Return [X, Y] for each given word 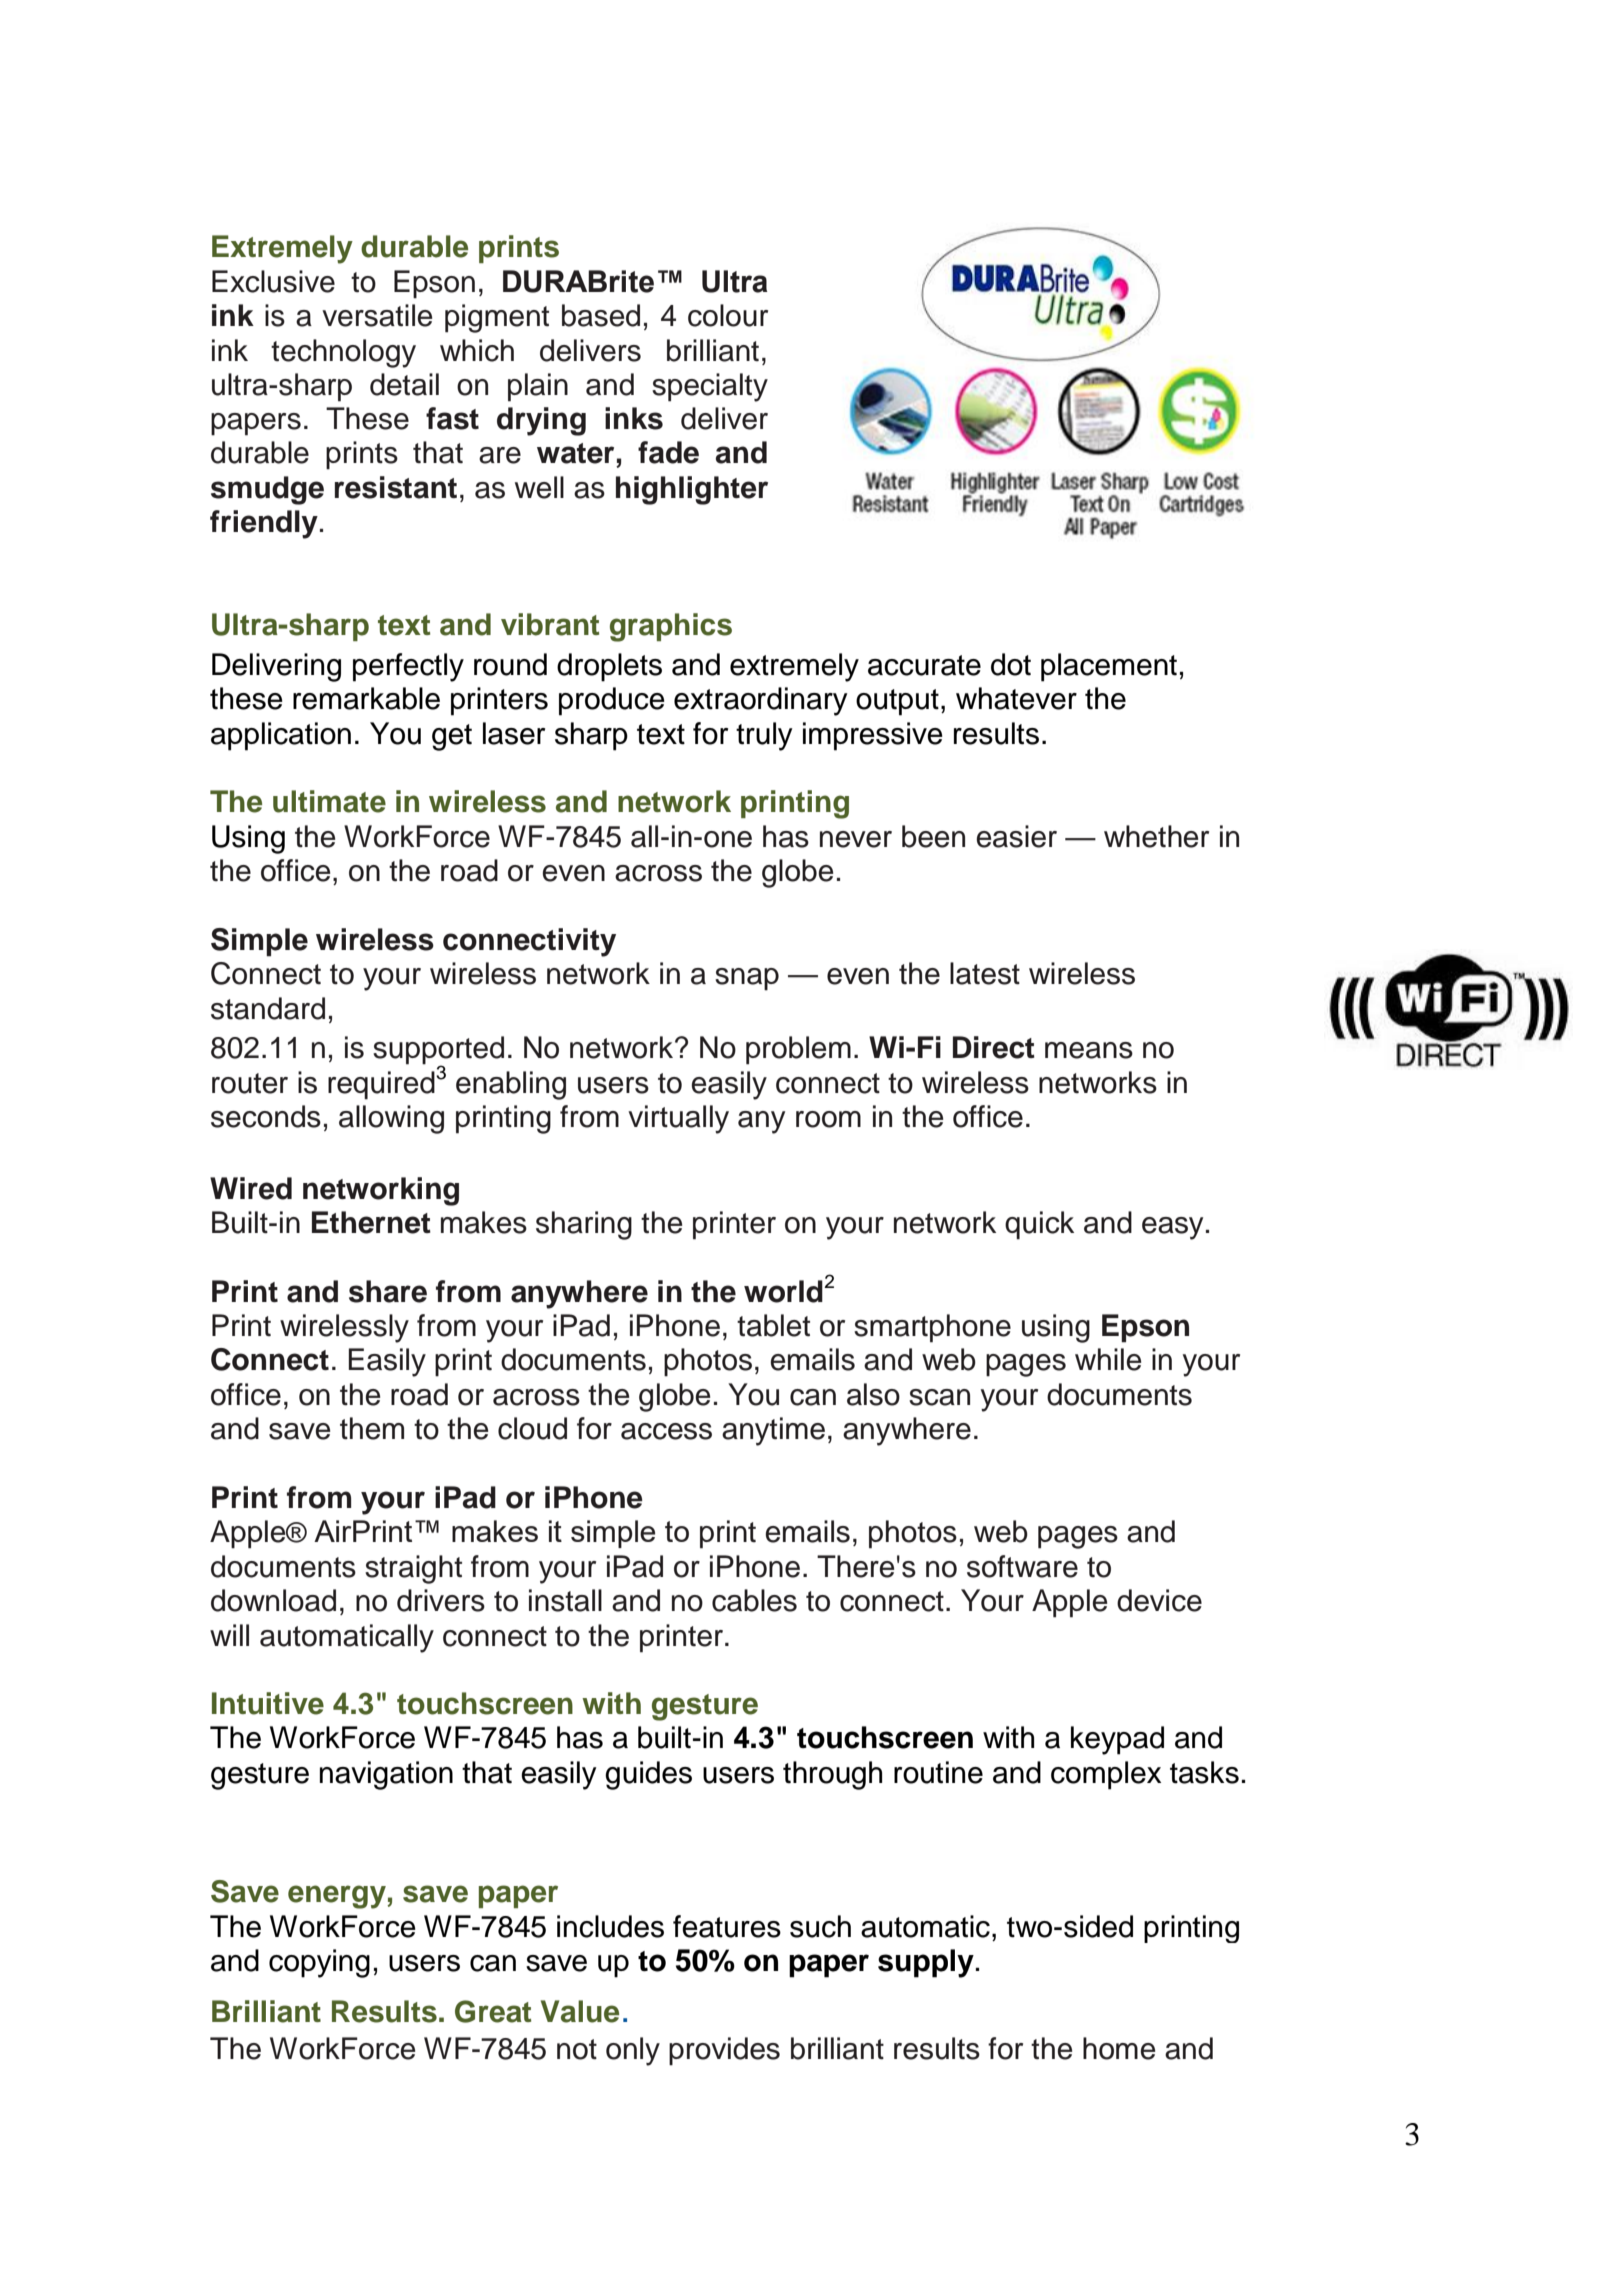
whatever [1016, 698]
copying [319, 1963]
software [1022, 1566]
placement [1109, 667]
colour [728, 315]
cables [754, 1600]
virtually [678, 1119]
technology [343, 353]
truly [764, 736]
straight [413, 1569]
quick [1039, 1225]
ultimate [329, 801]
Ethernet [371, 1222]
